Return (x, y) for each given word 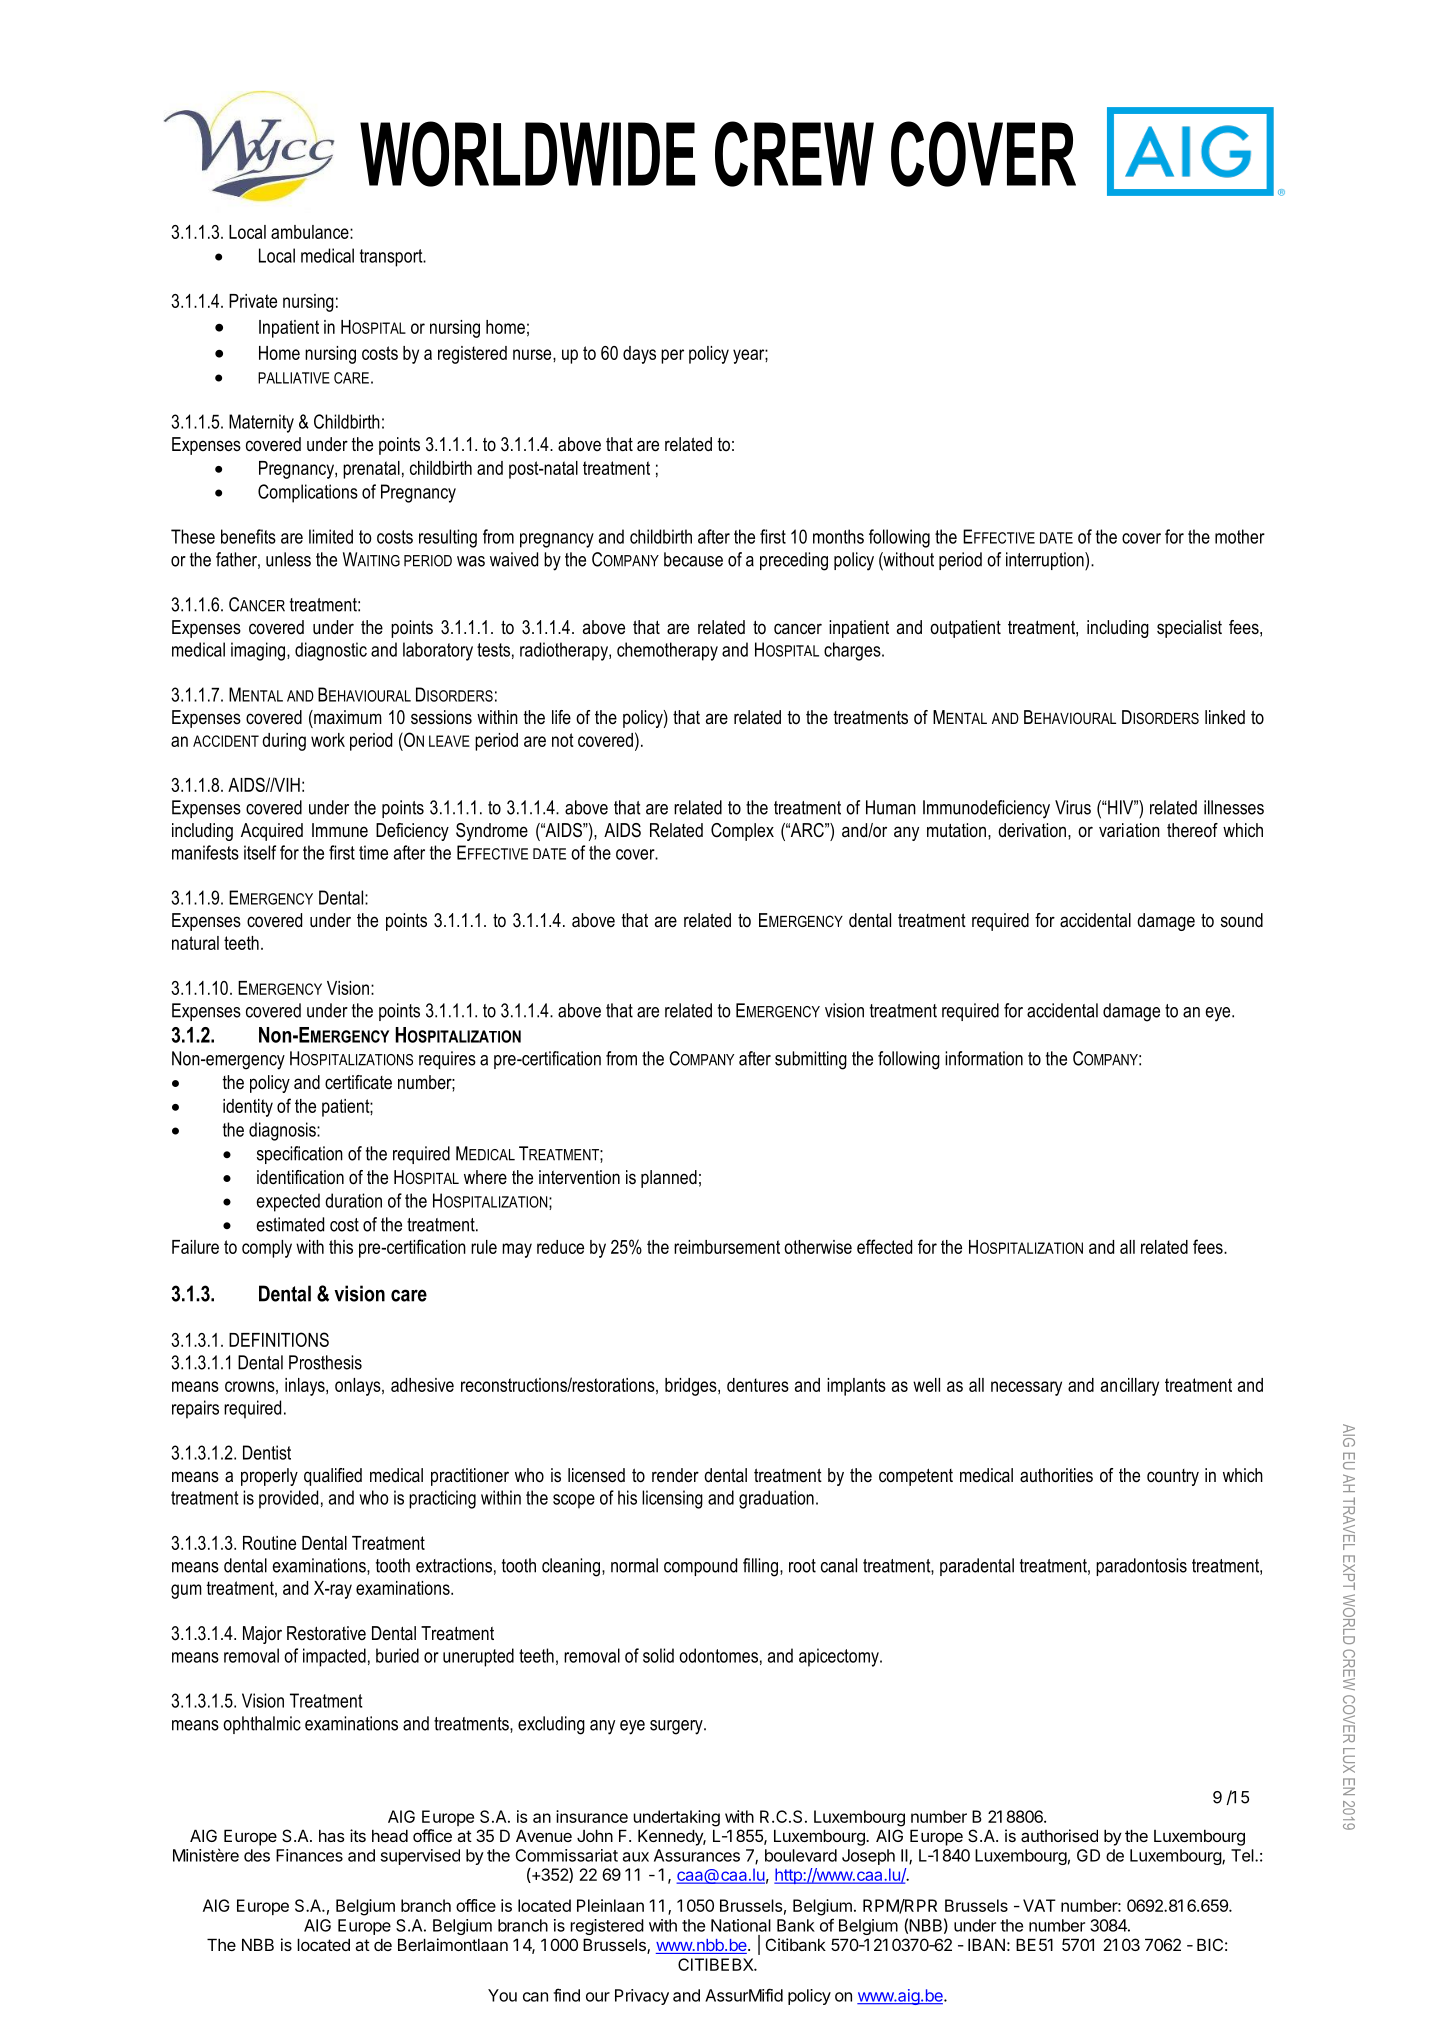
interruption (1046, 561)
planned (669, 1179)
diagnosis (283, 1131)
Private (253, 301)
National (741, 1925)
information (984, 1058)
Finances (309, 1855)
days (639, 355)
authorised (1059, 1835)
